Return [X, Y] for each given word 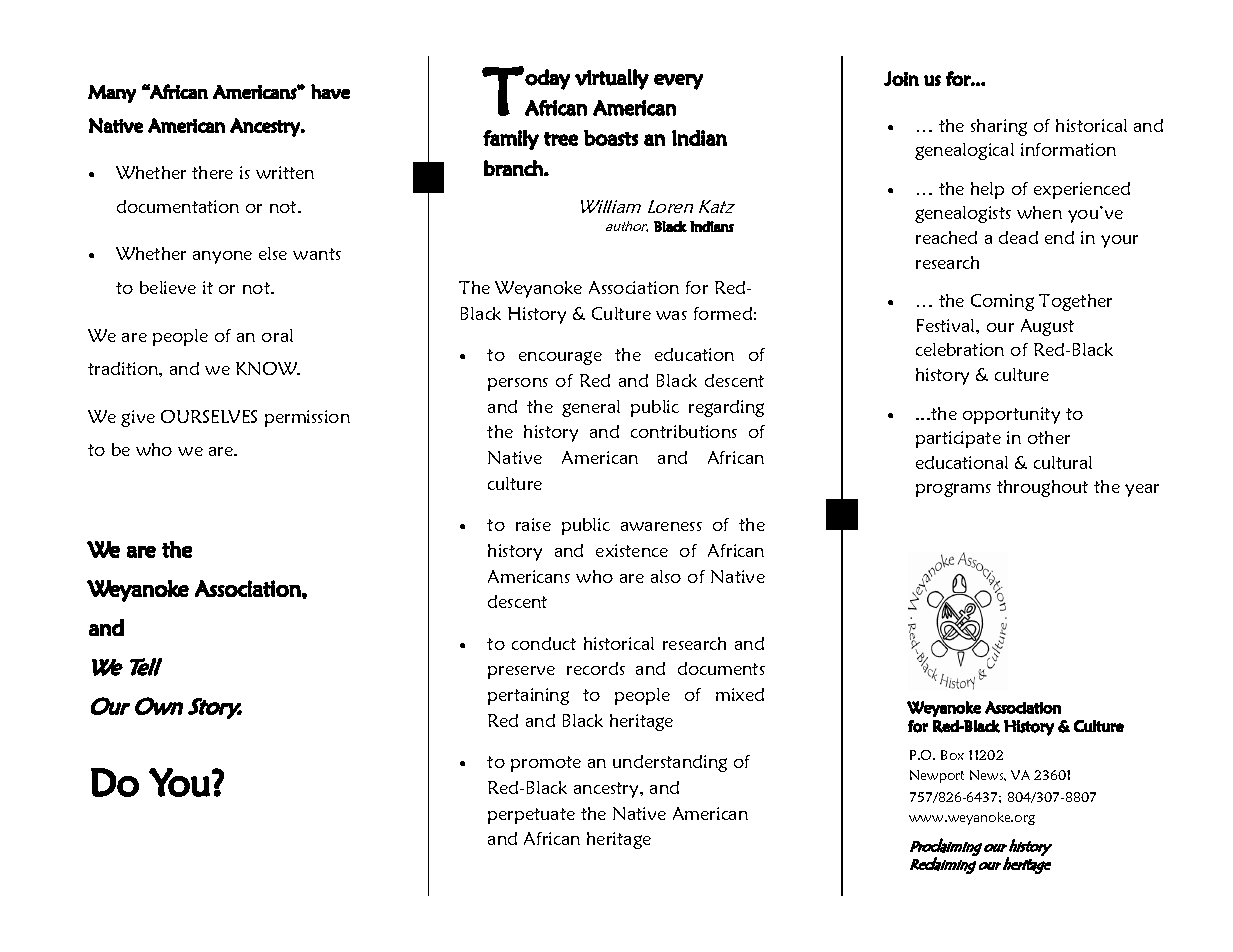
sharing [999, 127]
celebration [960, 349]
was [671, 315]
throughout [1042, 488]
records [596, 668]
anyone [222, 257]
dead [1018, 237]
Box [952, 755]
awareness [661, 526]
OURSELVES [209, 416]
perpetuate [531, 816]
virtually [612, 79]
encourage [560, 358]
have [330, 91]
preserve [521, 672]
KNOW [267, 368]
